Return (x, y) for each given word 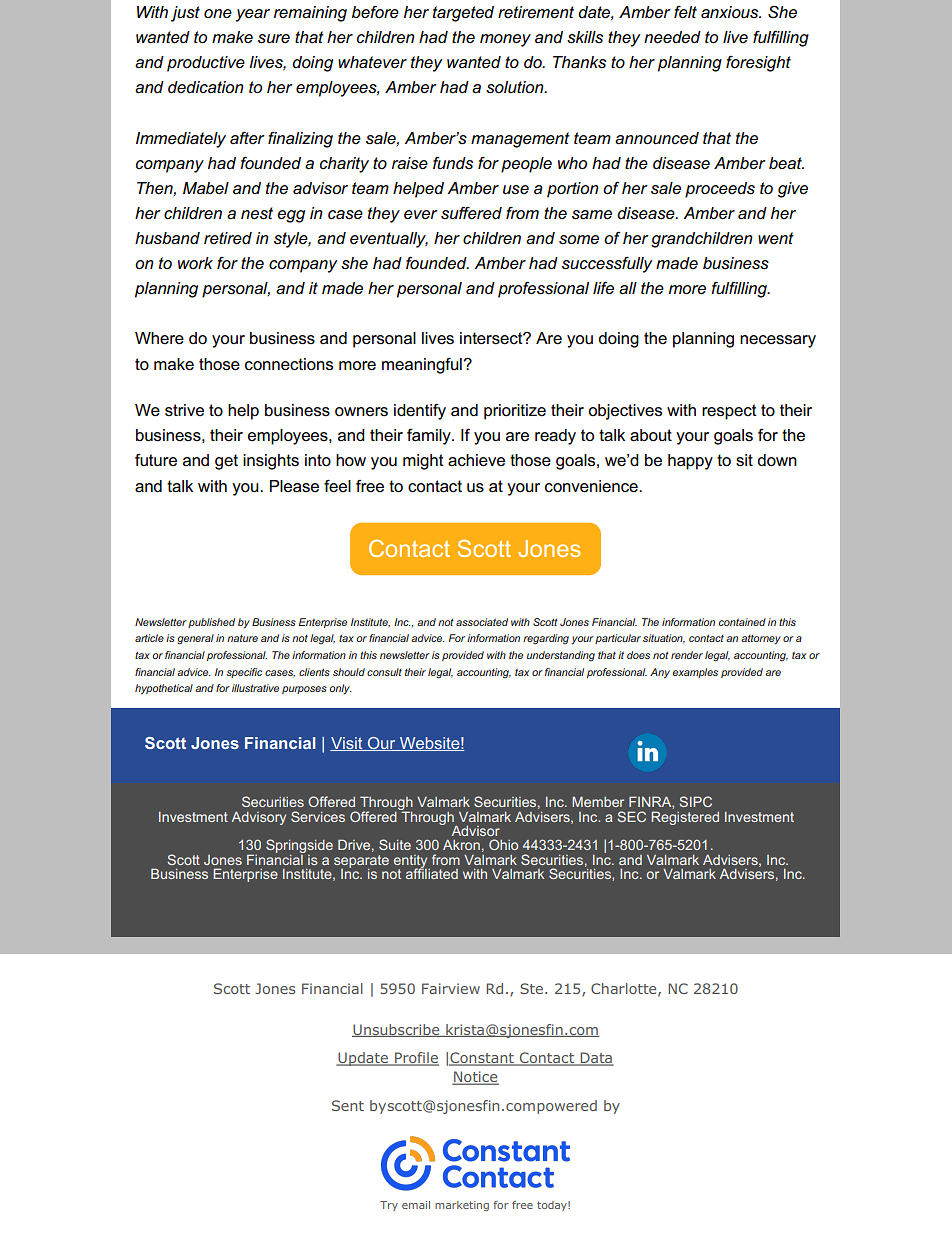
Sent (348, 1105)
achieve (476, 460)
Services (318, 816)
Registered (685, 818)
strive (184, 410)
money (505, 40)
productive (206, 64)
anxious (731, 12)
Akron (461, 845)
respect (729, 412)
